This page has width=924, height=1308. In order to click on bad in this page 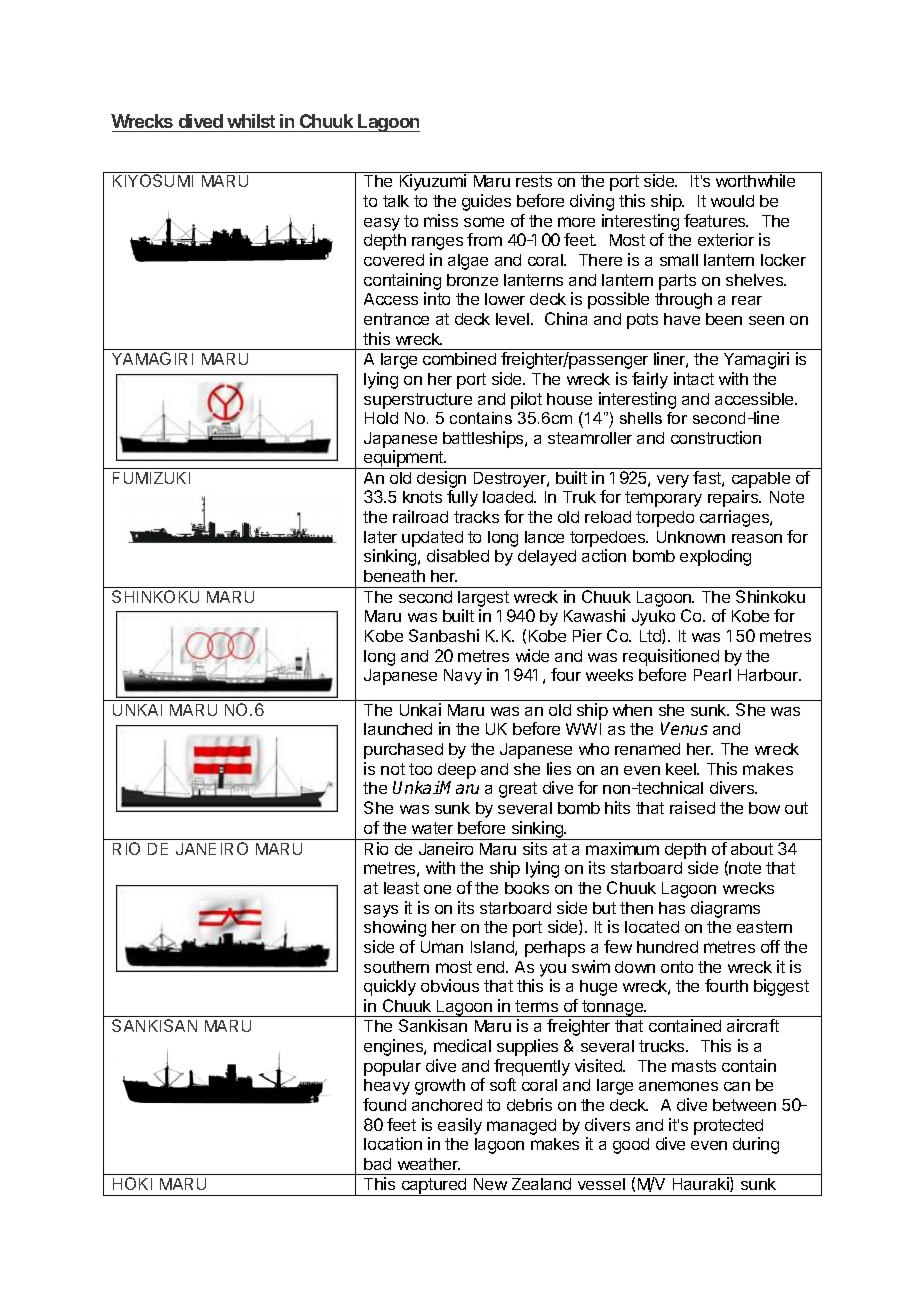, I will do `click(377, 1164)`.
